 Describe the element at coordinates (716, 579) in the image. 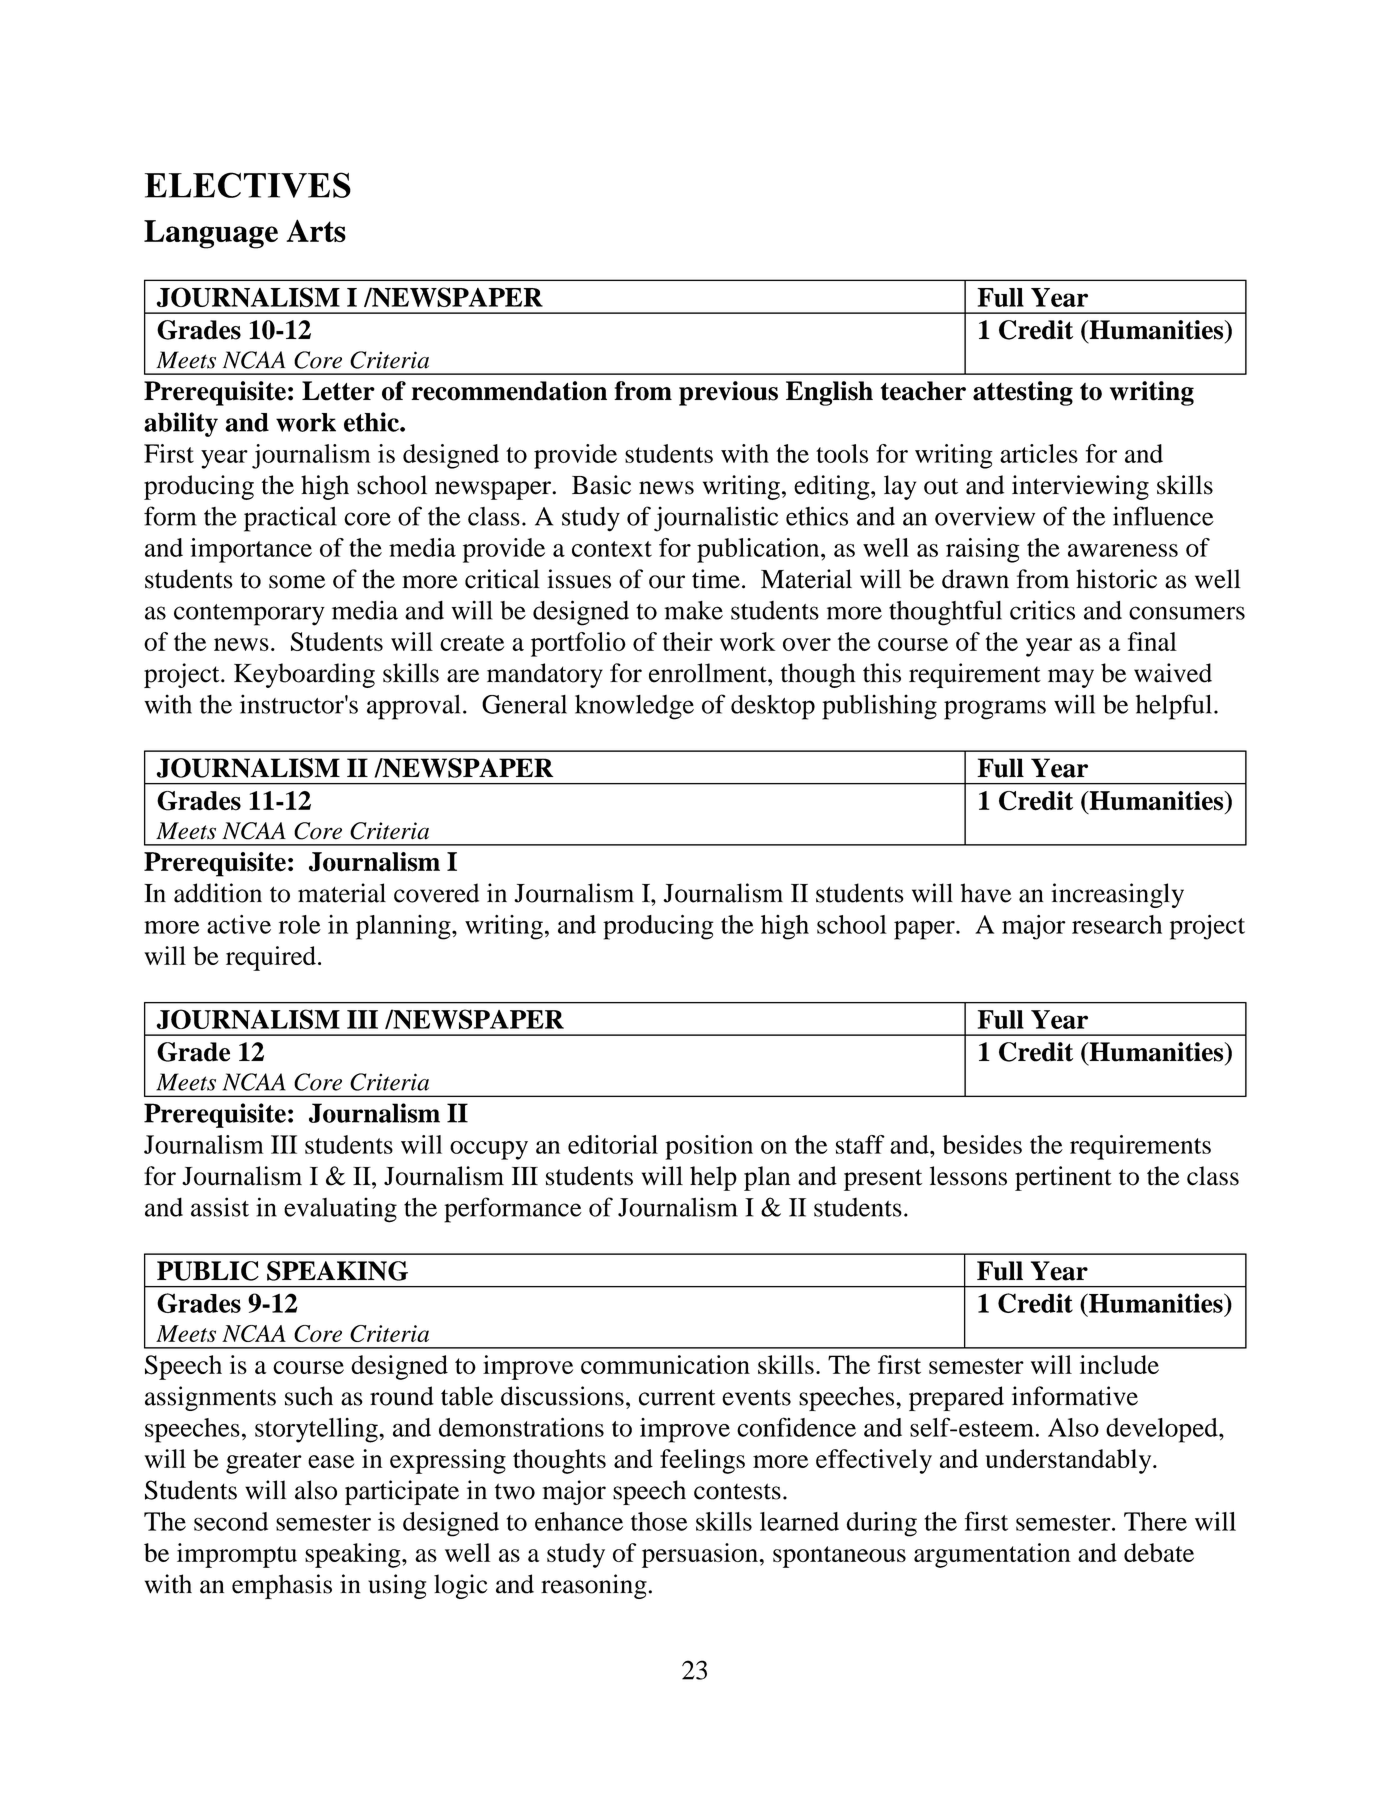

I see `time` at that location.
